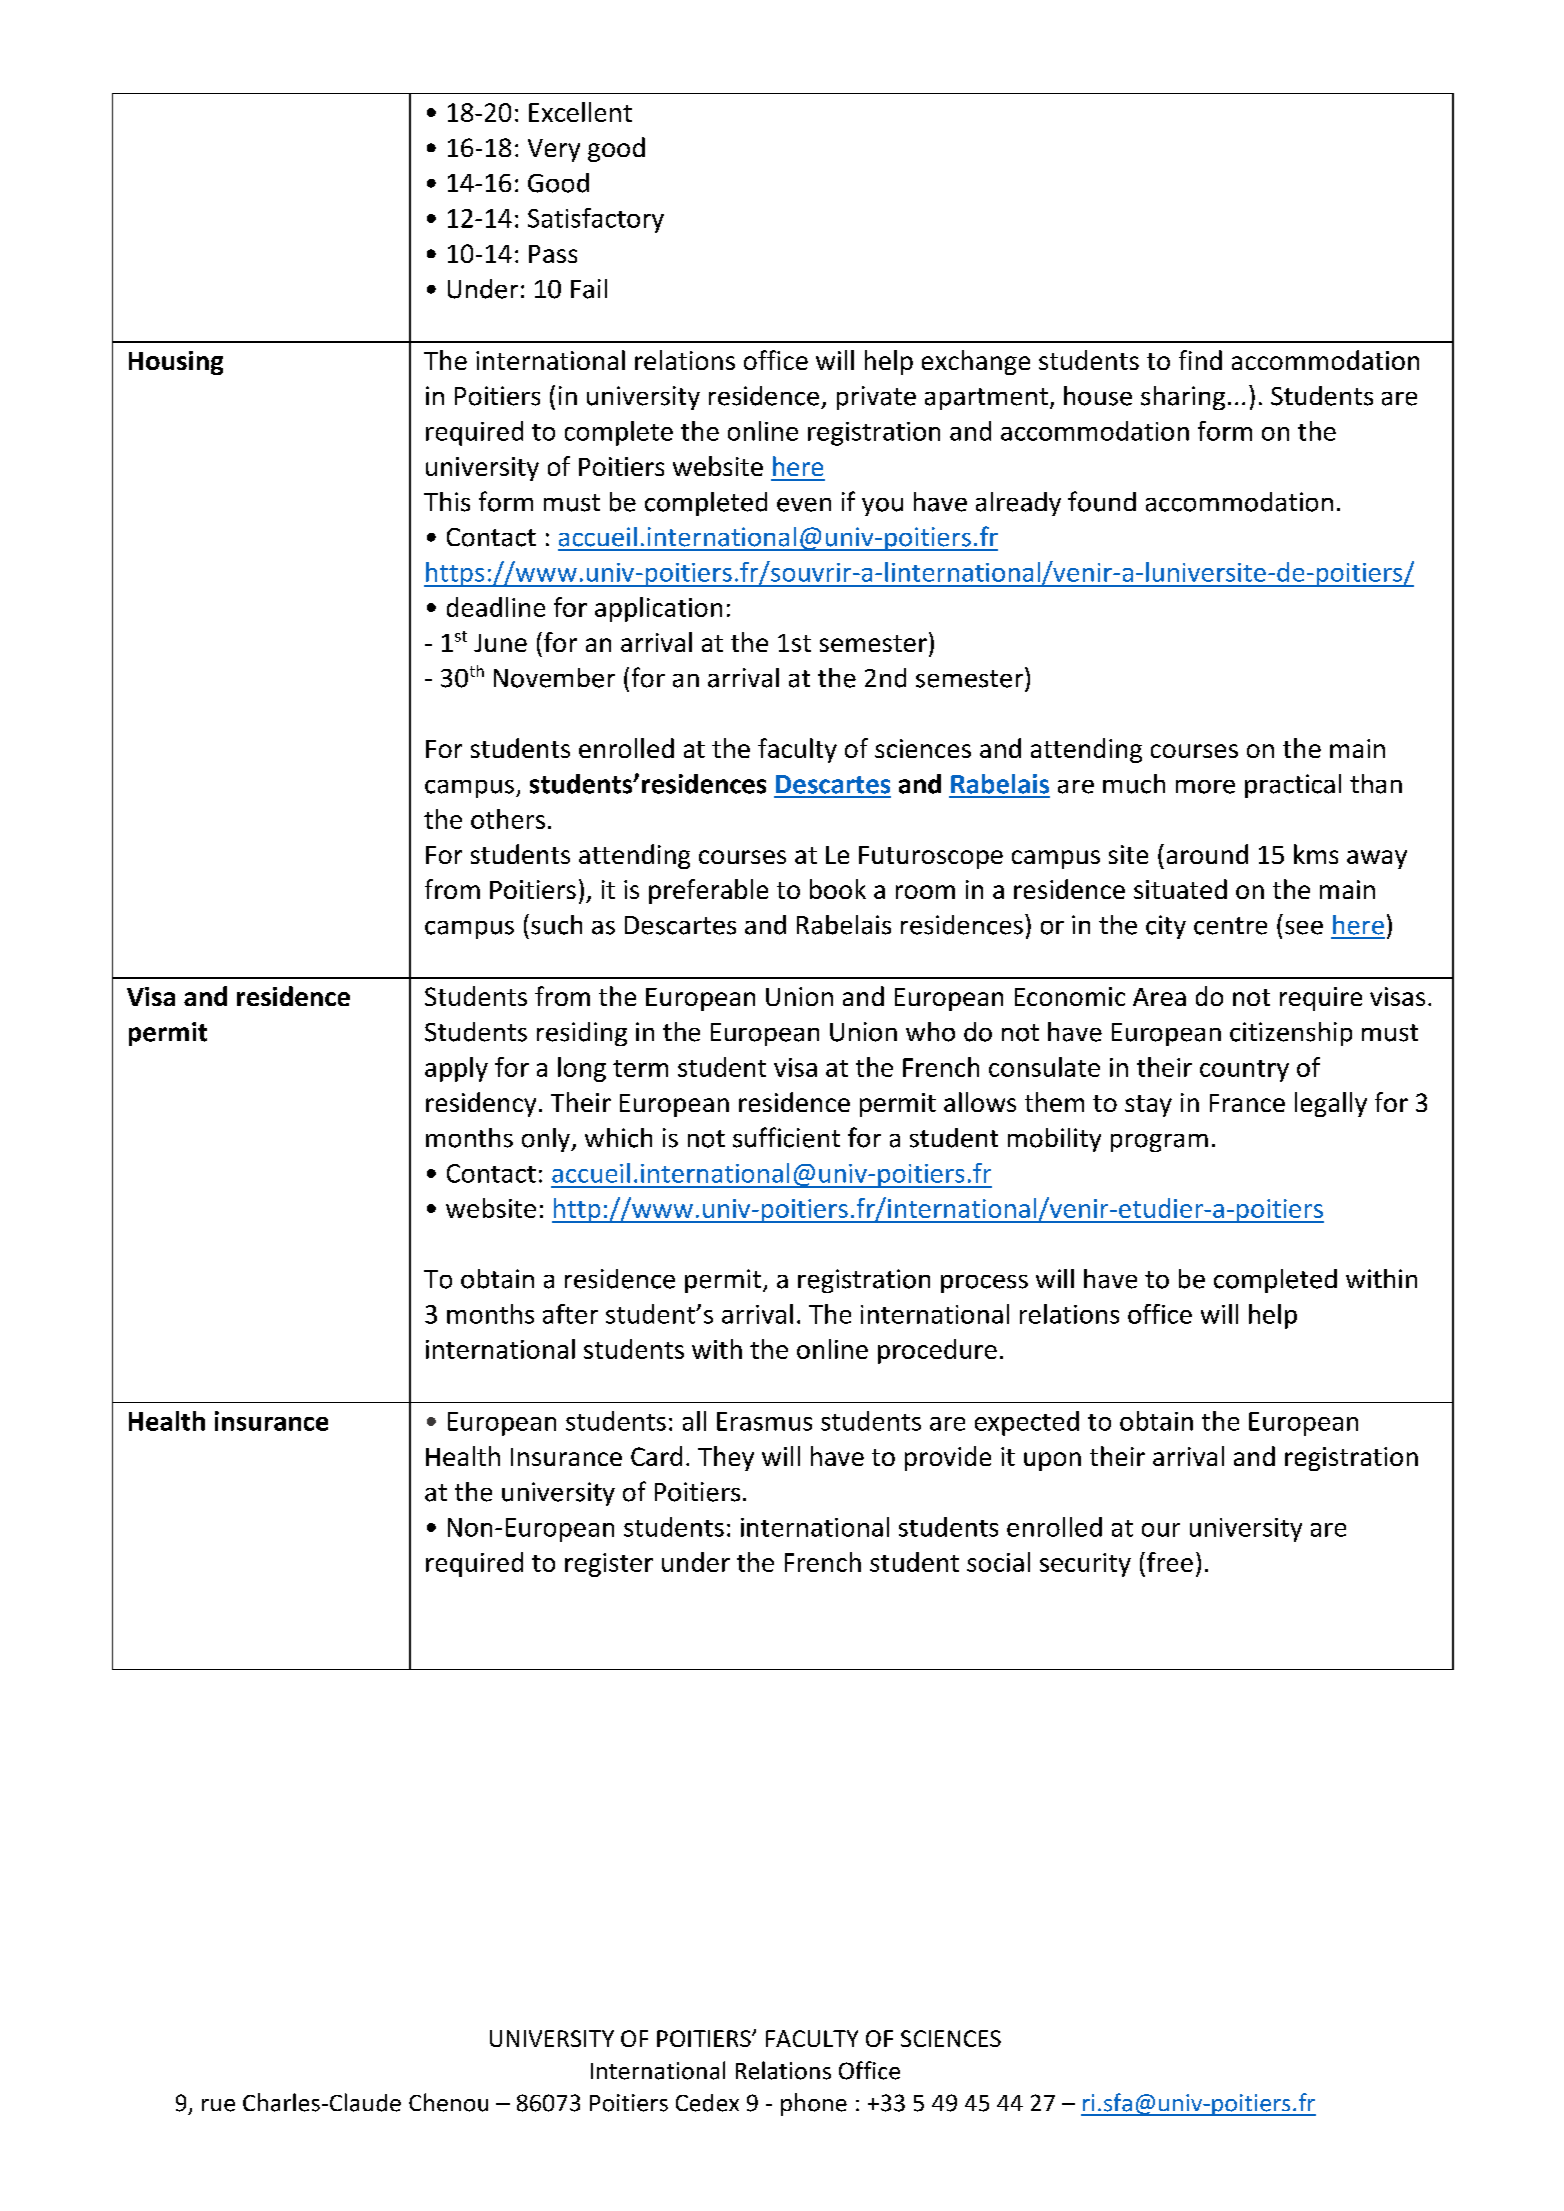 This screenshot has height=2211, width=1564. Describe the element at coordinates (786, 1137) in the screenshot. I see `sufficient` at that location.
